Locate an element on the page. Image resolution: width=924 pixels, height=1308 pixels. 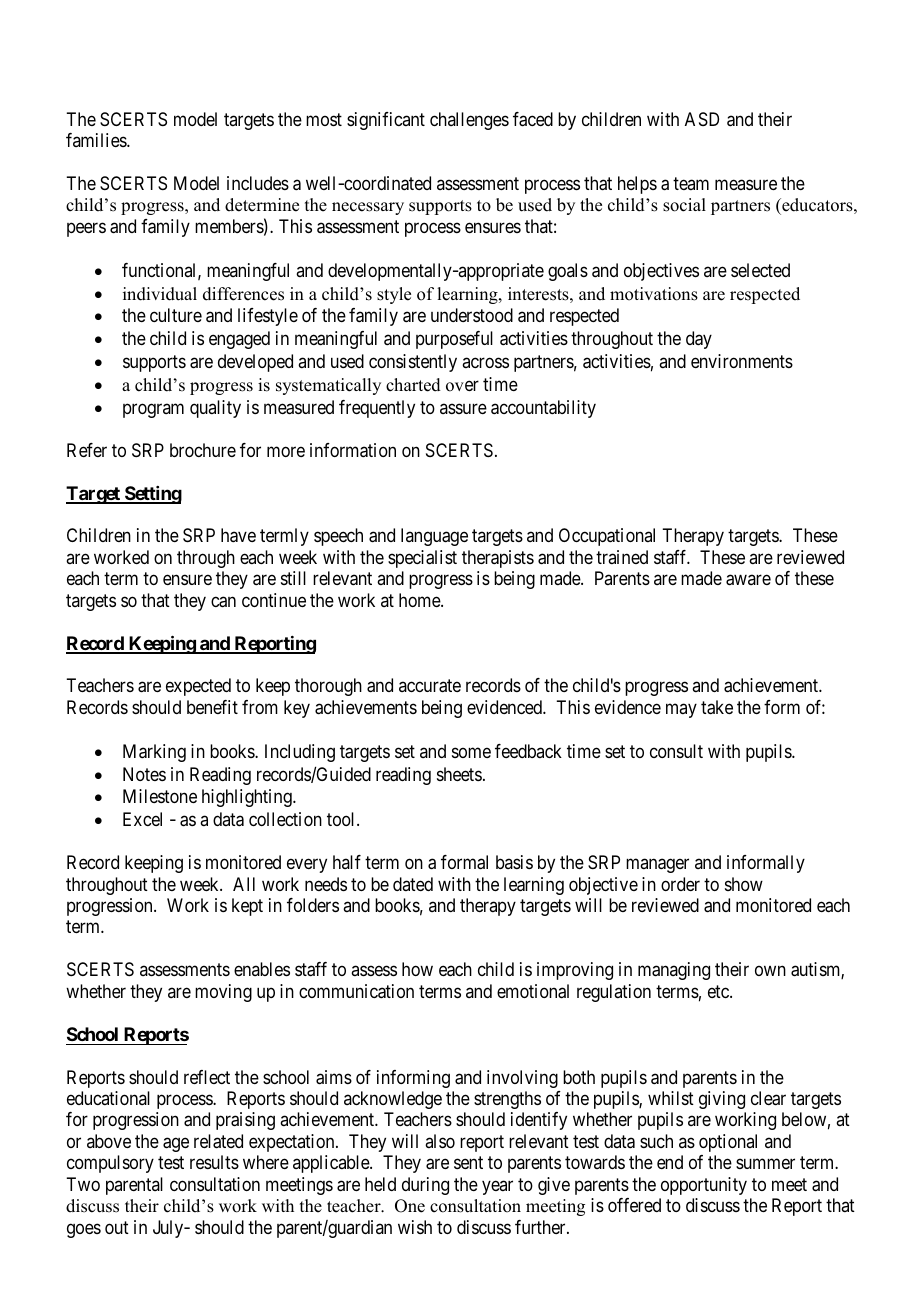
significant is located at coordinates (386, 121).
